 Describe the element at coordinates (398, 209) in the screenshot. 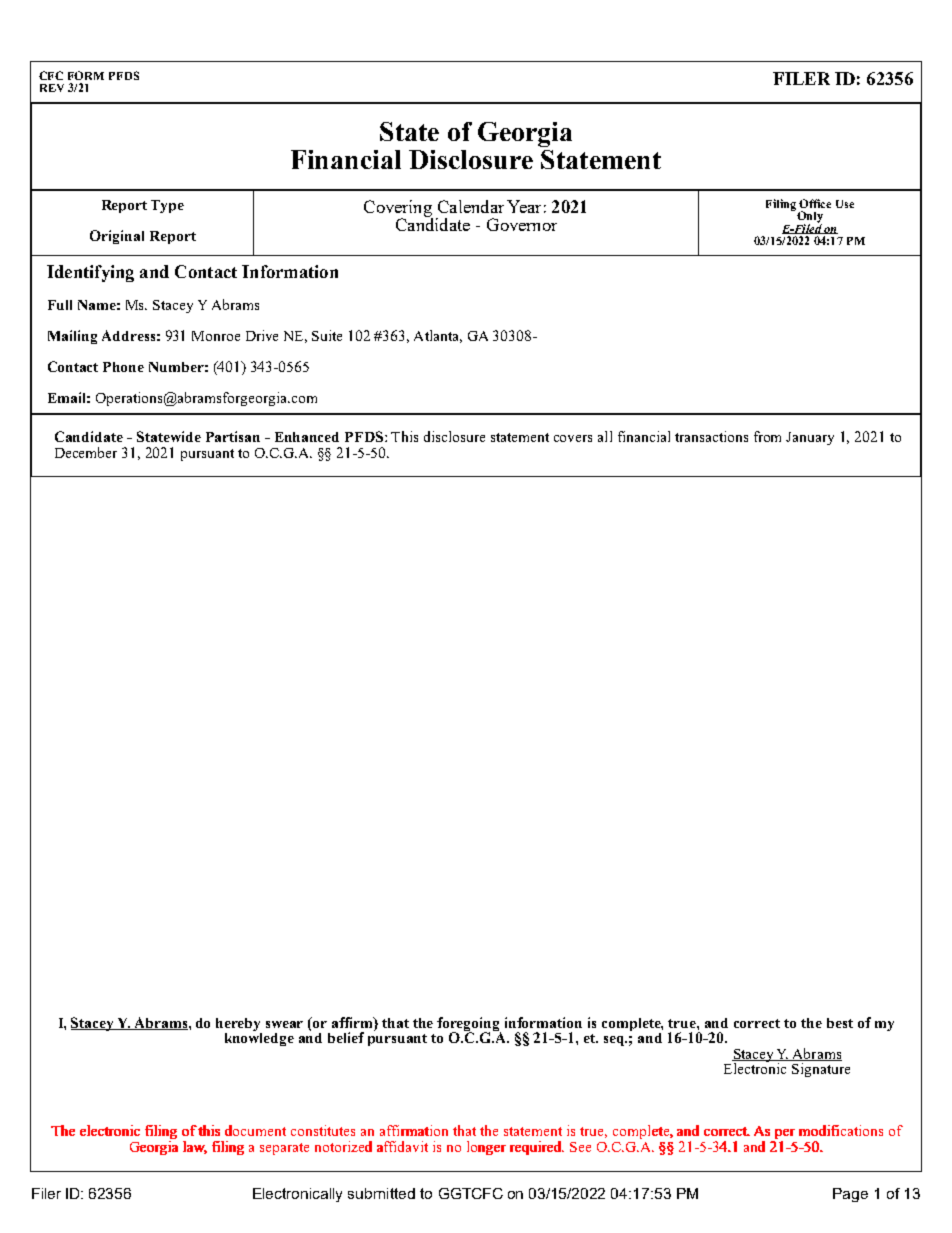

I see `Covering` at that location.
